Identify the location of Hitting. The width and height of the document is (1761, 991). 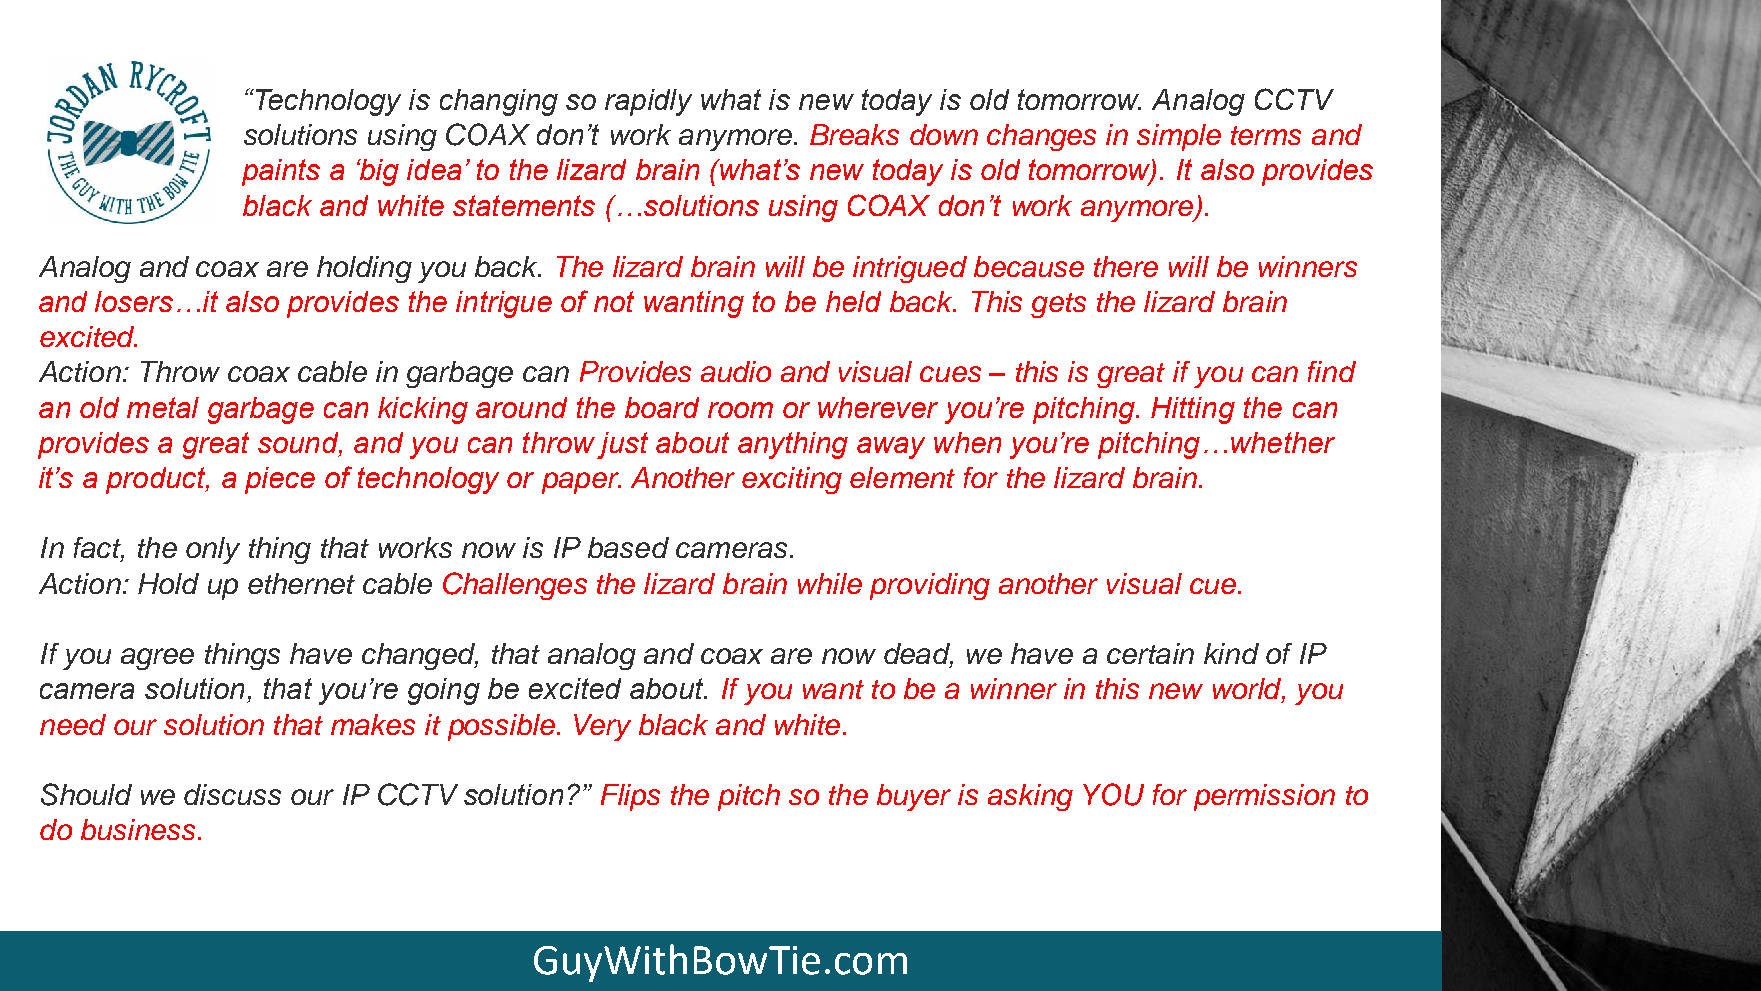
(1193, 410).
